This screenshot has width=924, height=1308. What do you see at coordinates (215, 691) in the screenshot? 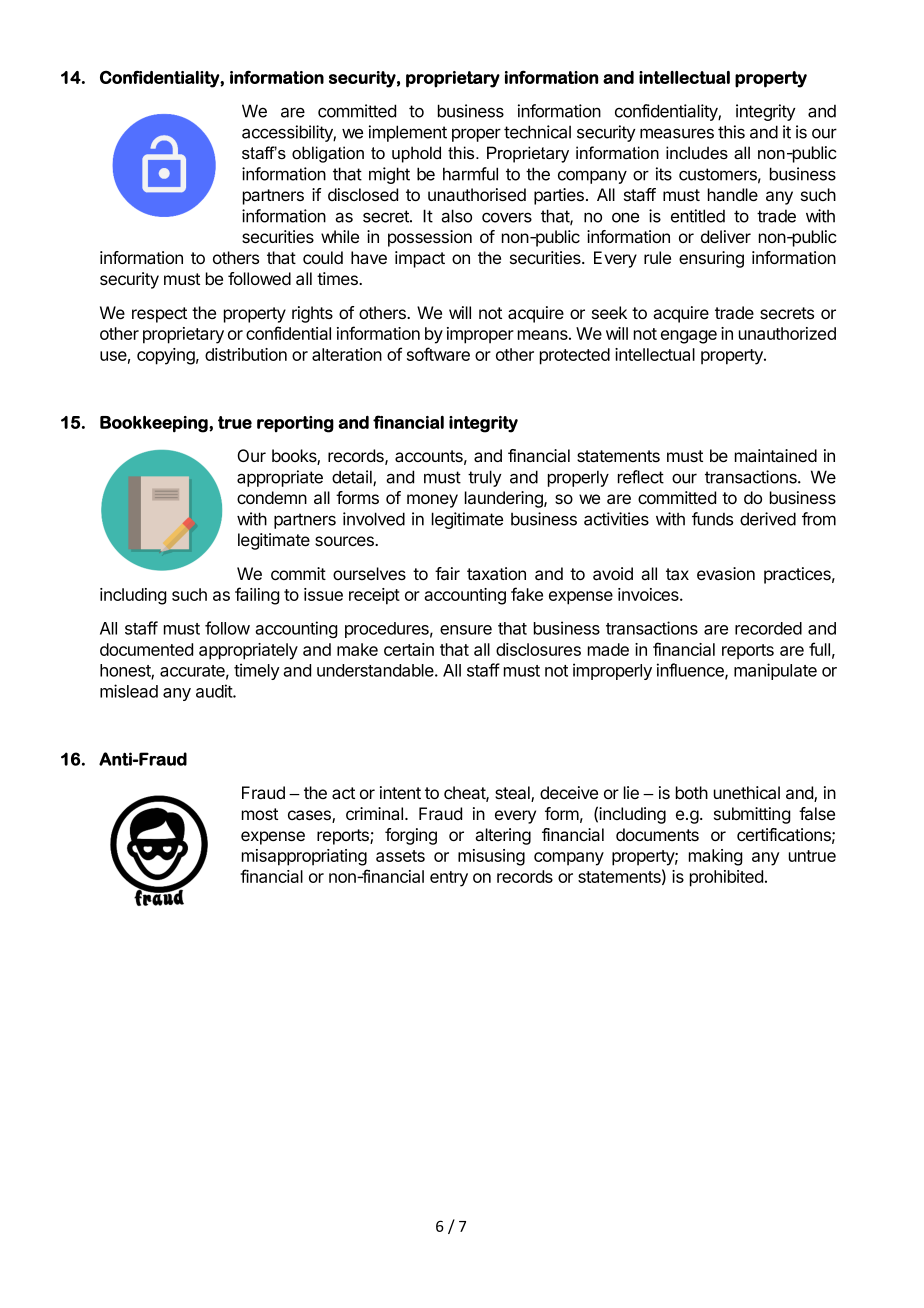
I see `audit` at bounding box center [215, 691].
